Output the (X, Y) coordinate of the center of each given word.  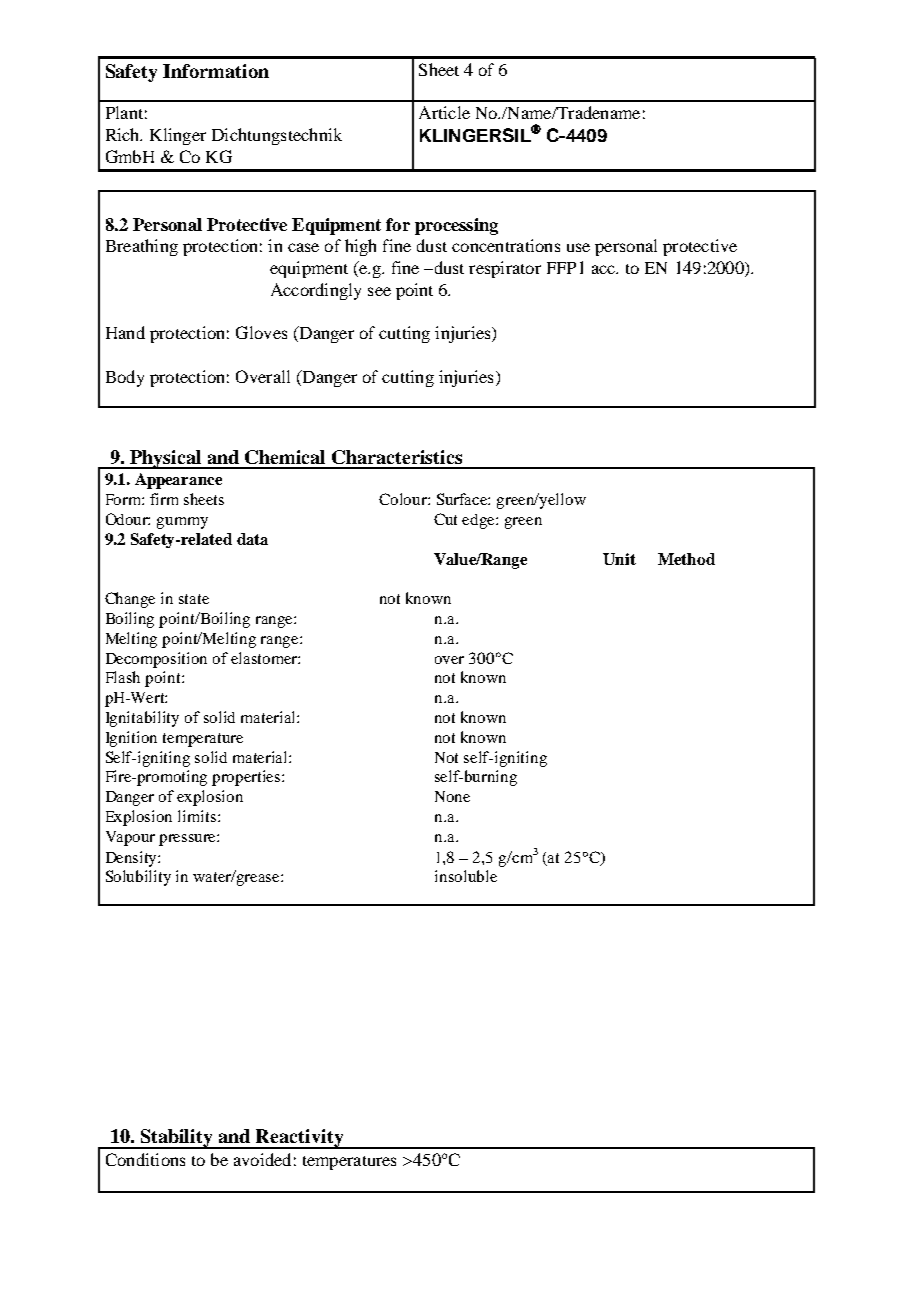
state (194, 599)
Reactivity (300, 1139)
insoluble (466, 876)
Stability (177, 1139)
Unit (619, 559)
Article (444, 112)
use (578, 247)
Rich (124, 134)
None (452, 796)
